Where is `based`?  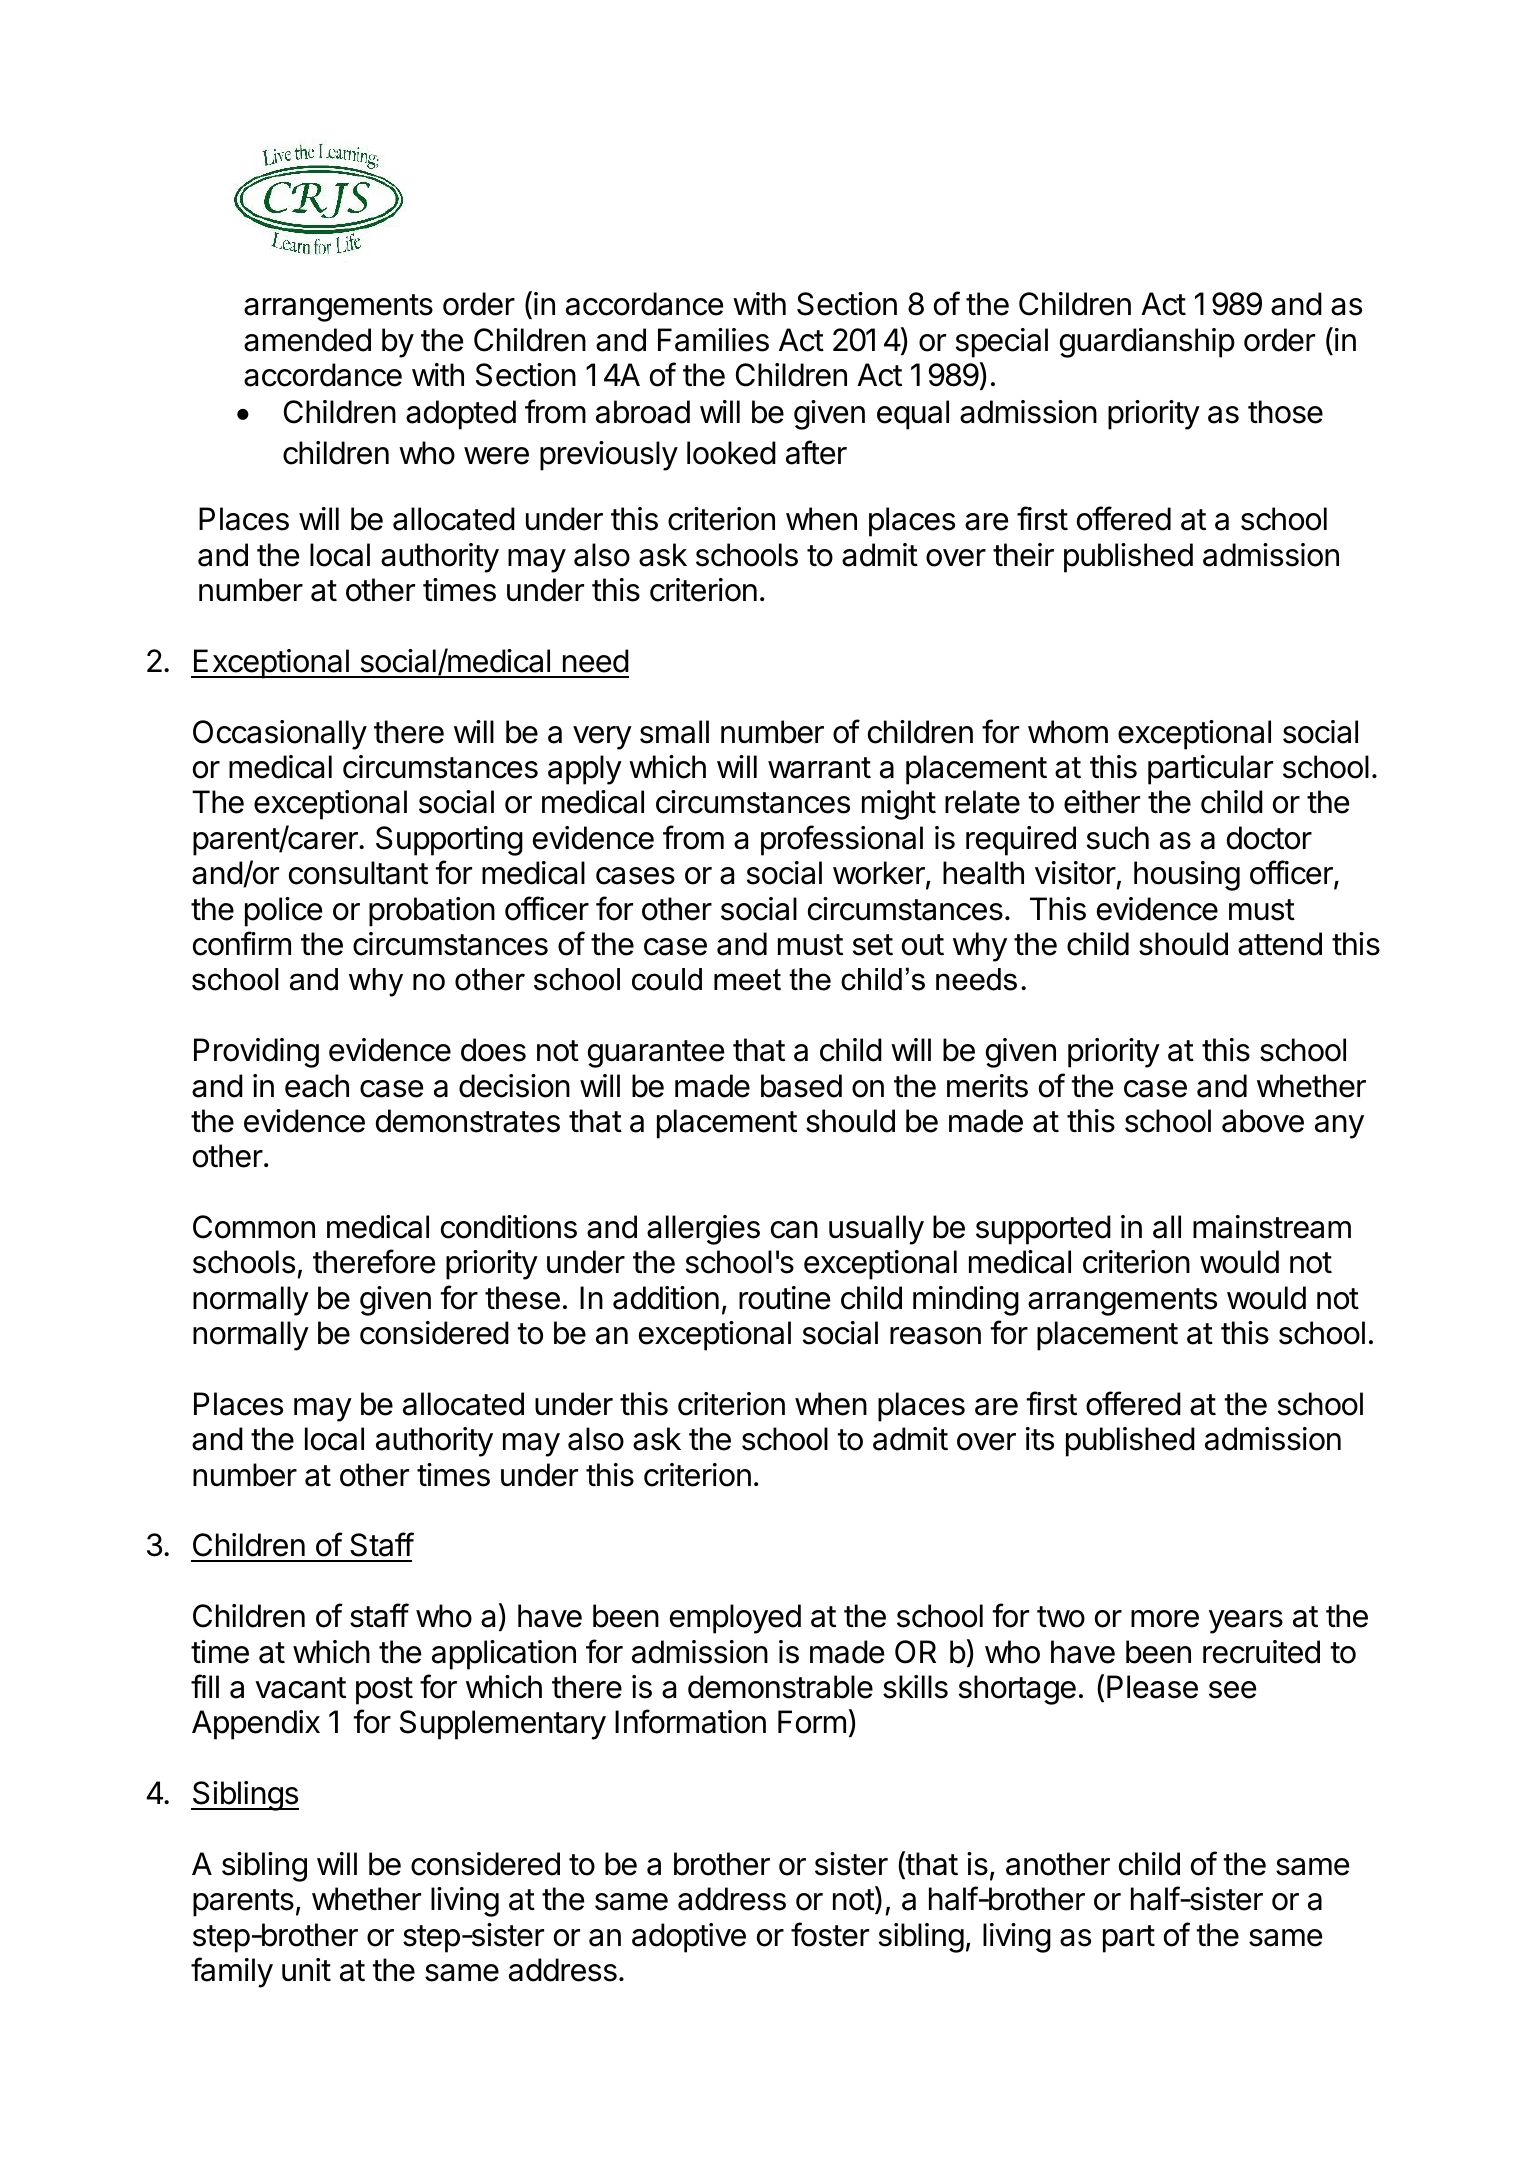 based is located at coordinates (801, 1086).
